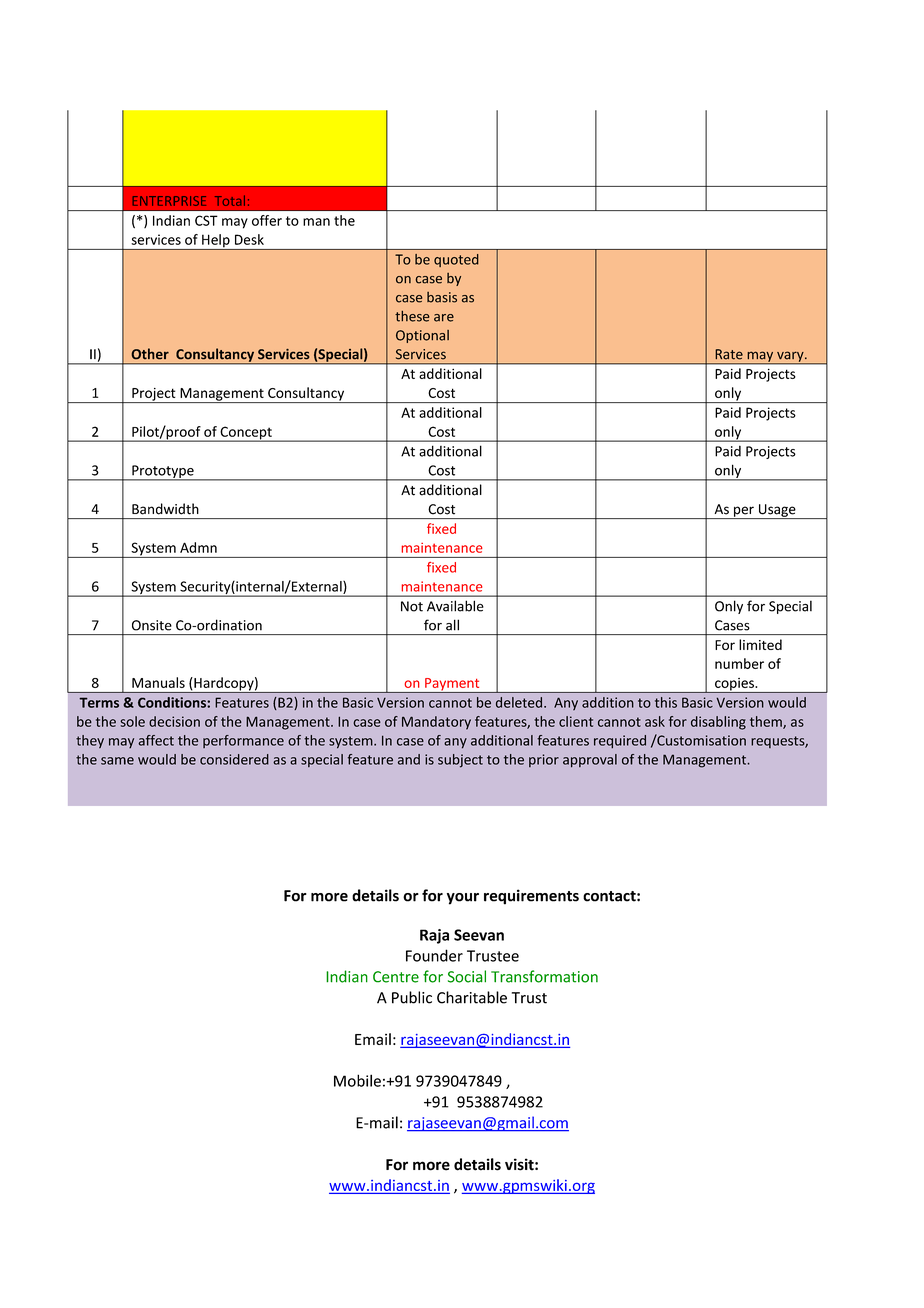 The image size is (924, 1308). Describe the element at coordinates (396, 977) in the image. I see `Centre` at that location.
